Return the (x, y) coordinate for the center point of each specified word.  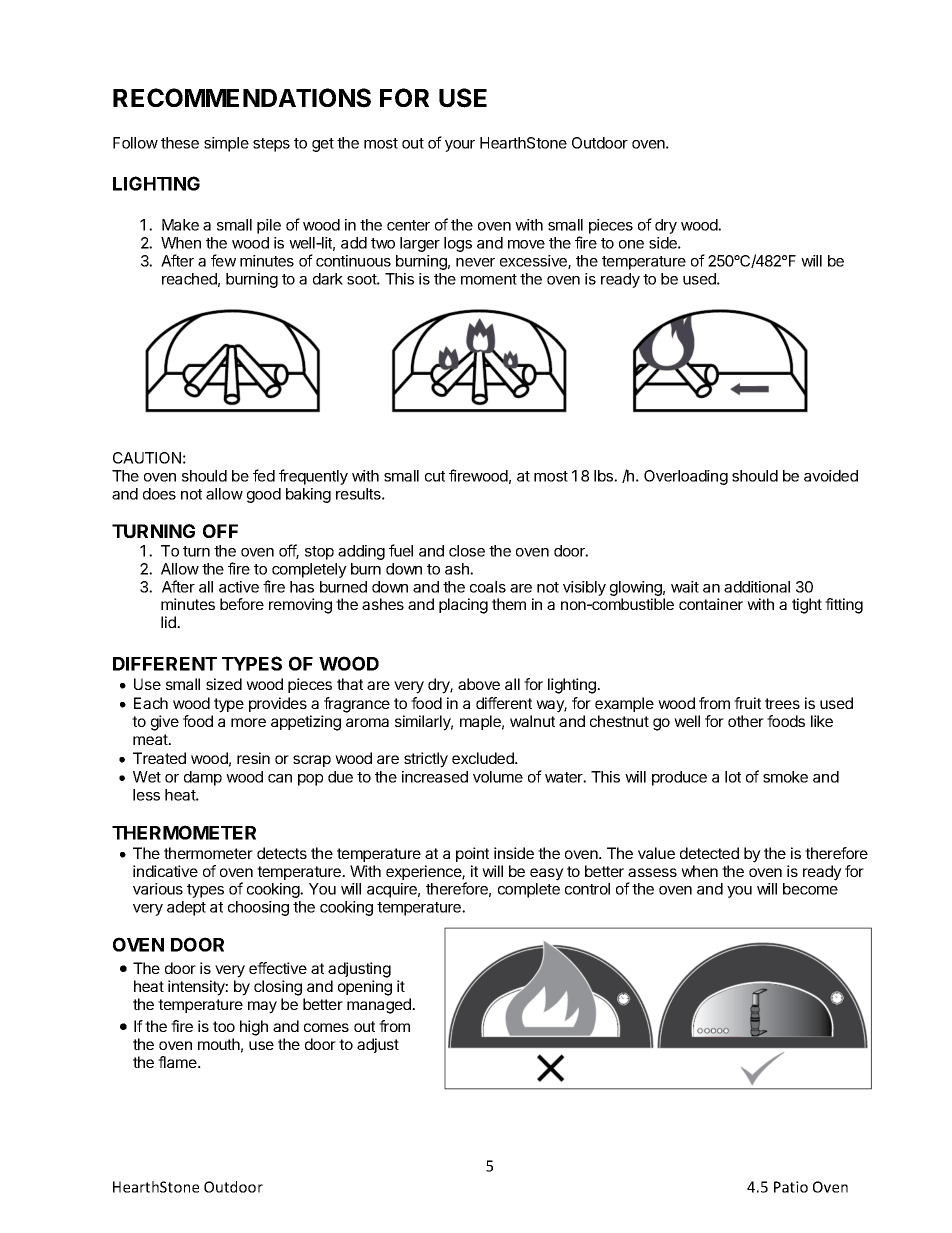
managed (380, 1006)
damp (203, 778)
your (460, 146)
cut (435, 476)
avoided (831, 476)
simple (226, 144)
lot (733, 777)
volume (498, 777)
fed (264, 475)
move (526, 244)
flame (178, 1062)
